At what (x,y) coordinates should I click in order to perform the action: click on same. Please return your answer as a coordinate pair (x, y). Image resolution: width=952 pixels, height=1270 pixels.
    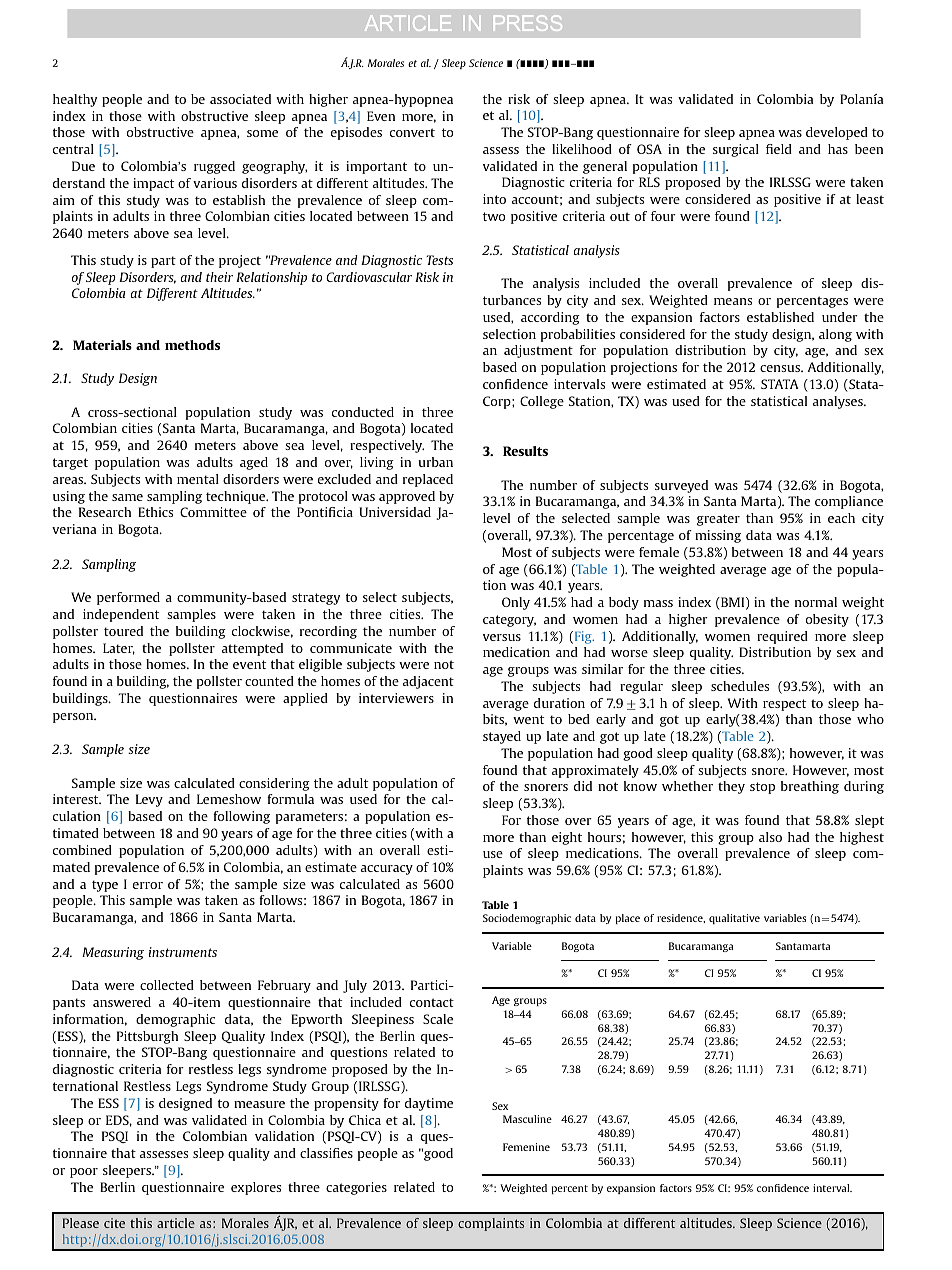
    Looking at the image, I should click on (127, 497).
